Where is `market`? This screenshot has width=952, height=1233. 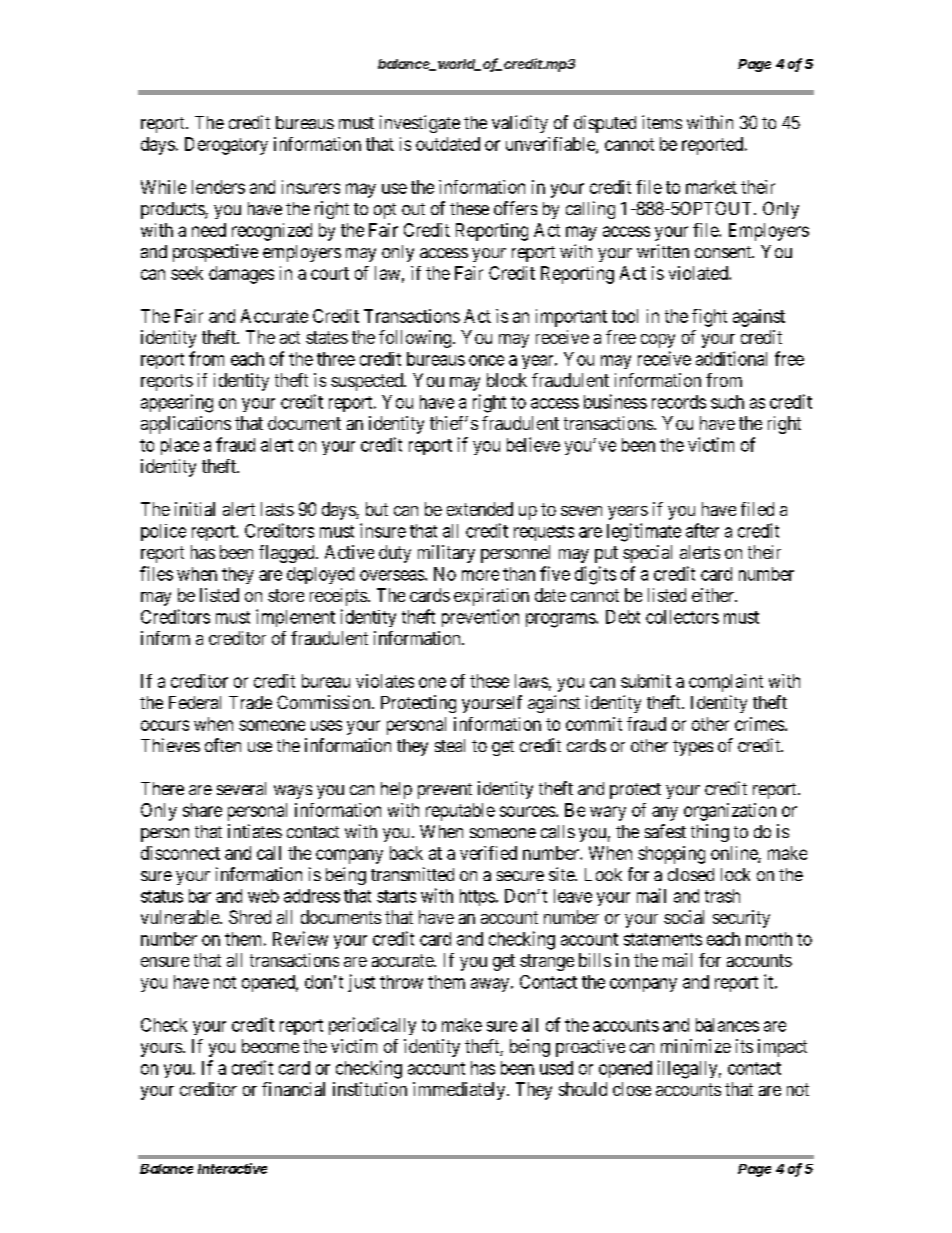
market is located at coordinates (711, 187).
